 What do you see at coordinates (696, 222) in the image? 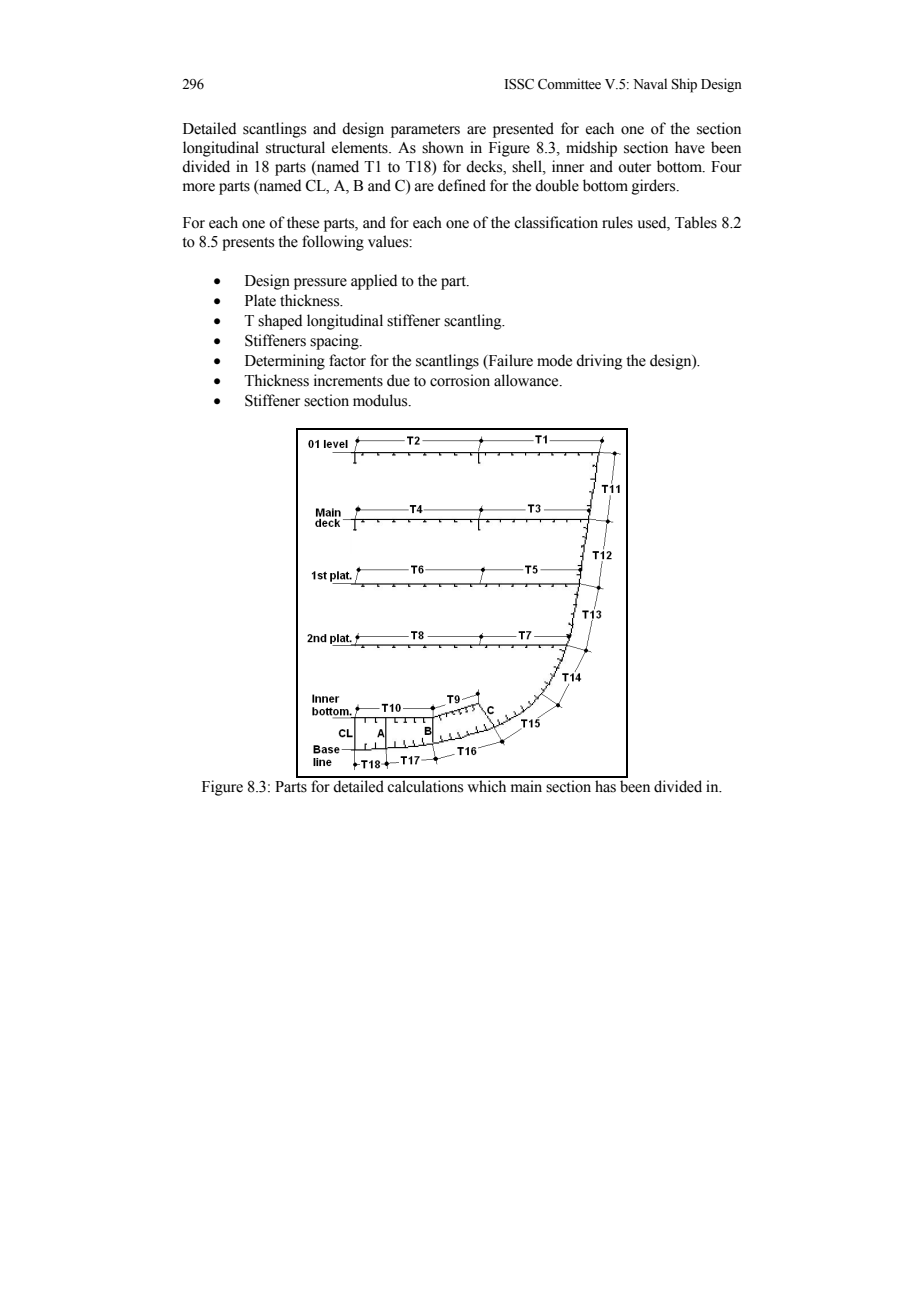
I see `Tables` at bounding box center [696, 222].
